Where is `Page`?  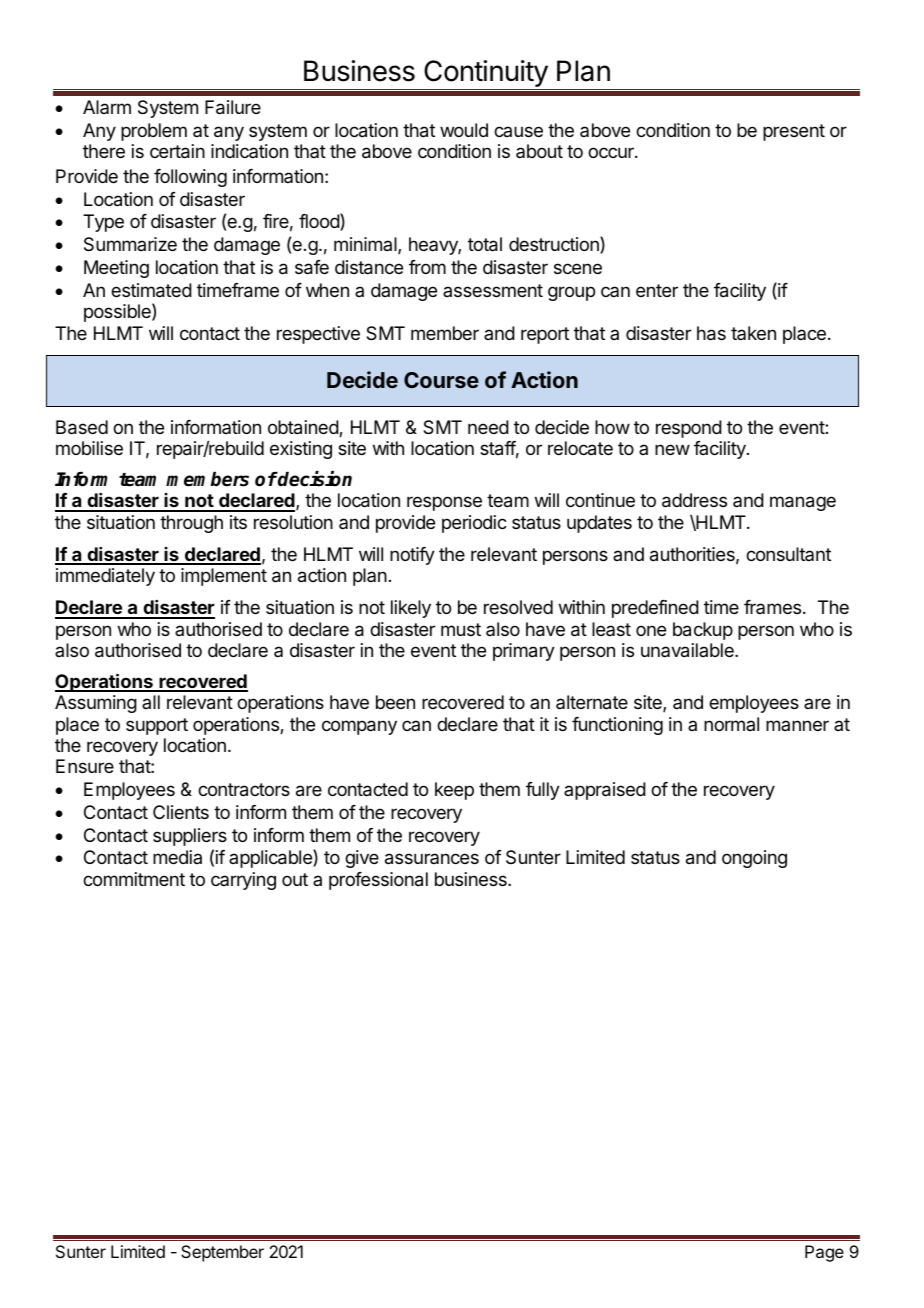 Page is located at coordinates (824, 1253).
